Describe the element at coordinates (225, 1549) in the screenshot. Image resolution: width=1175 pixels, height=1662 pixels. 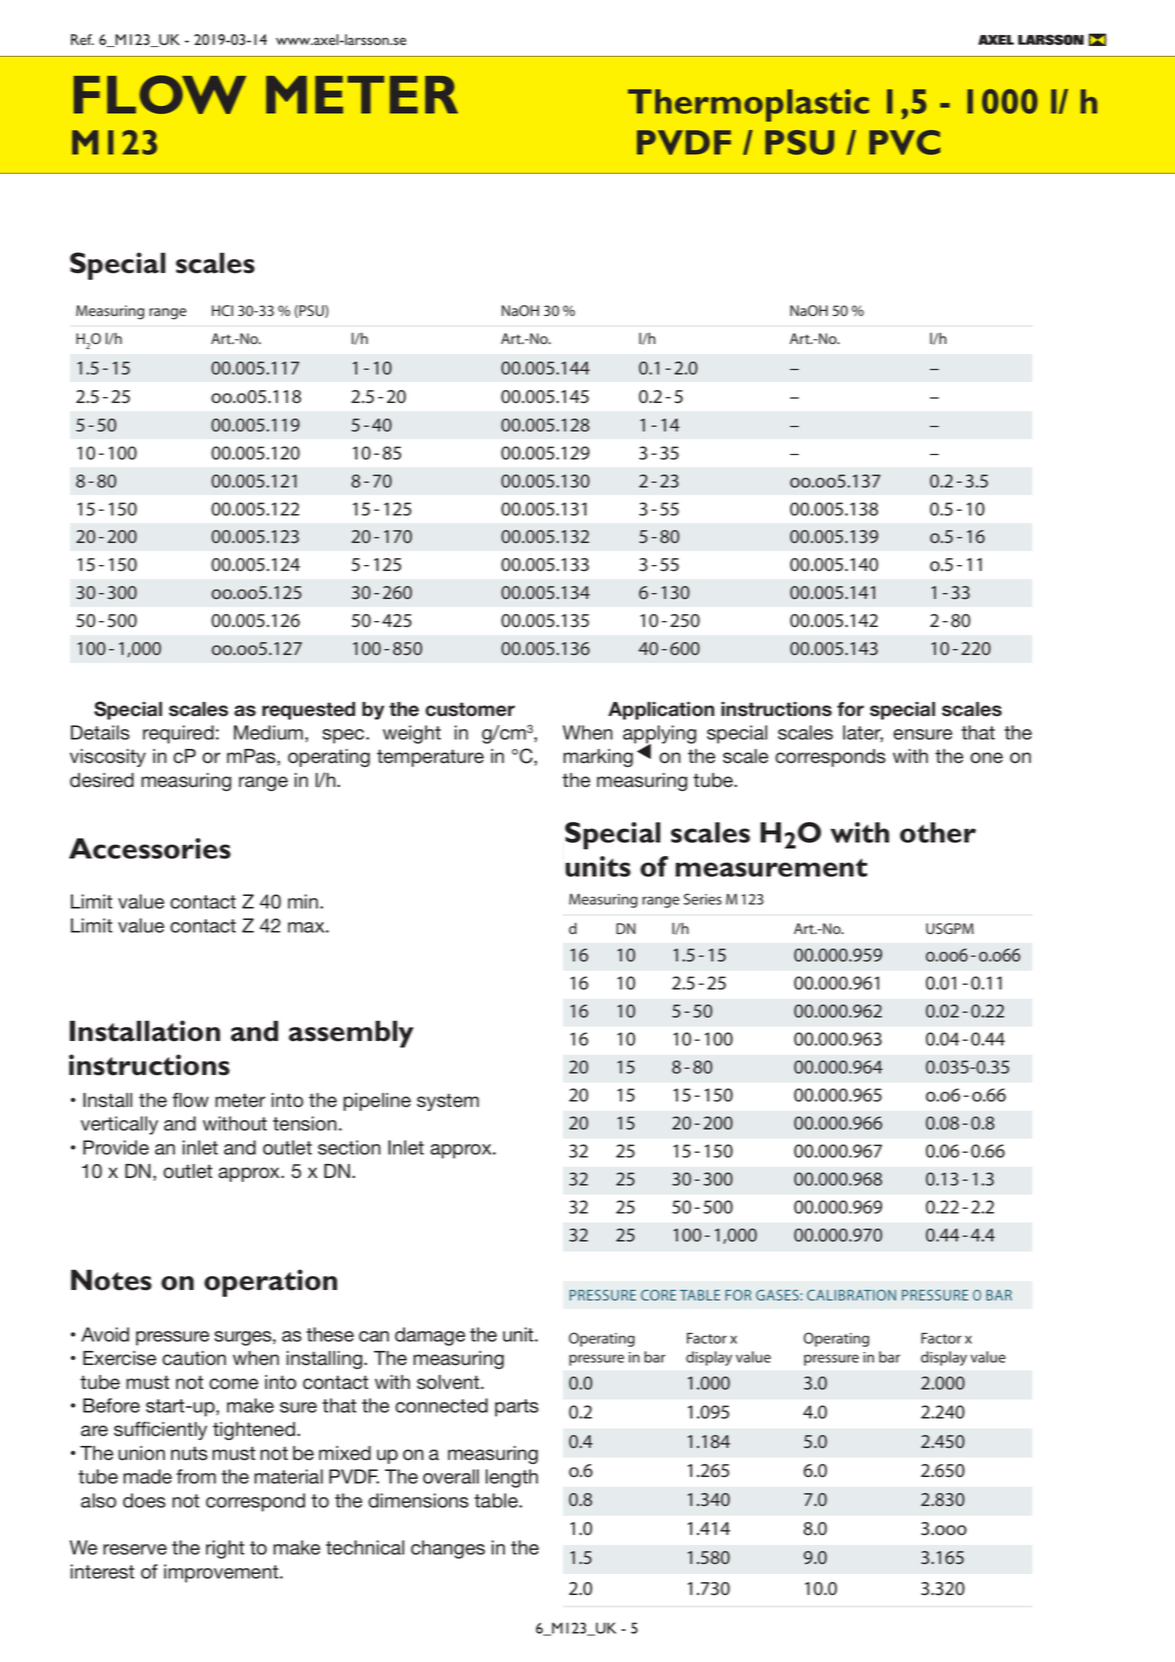
I see `right` at that location.
